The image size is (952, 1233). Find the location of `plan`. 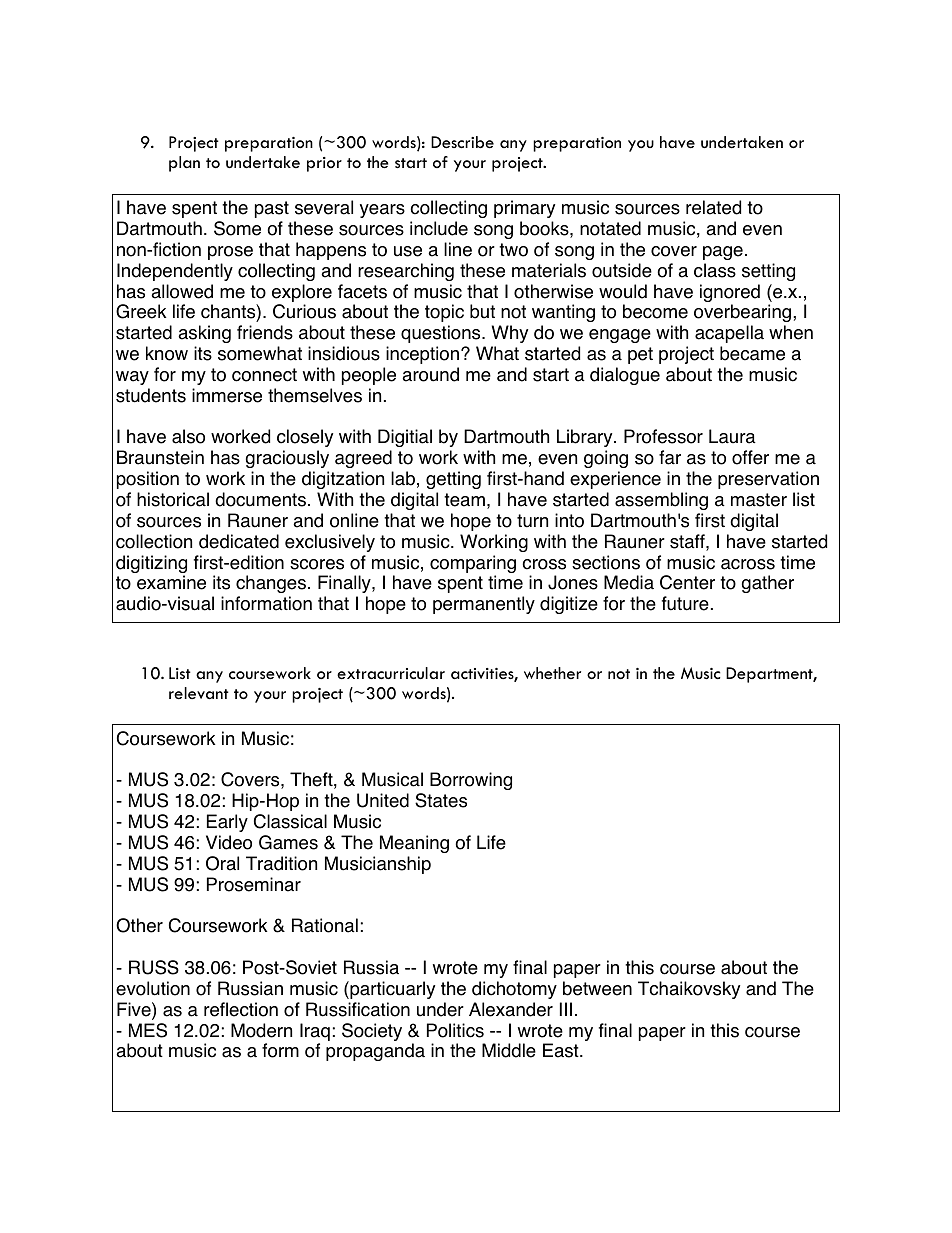

plan is located at coordinates (184, 164).
